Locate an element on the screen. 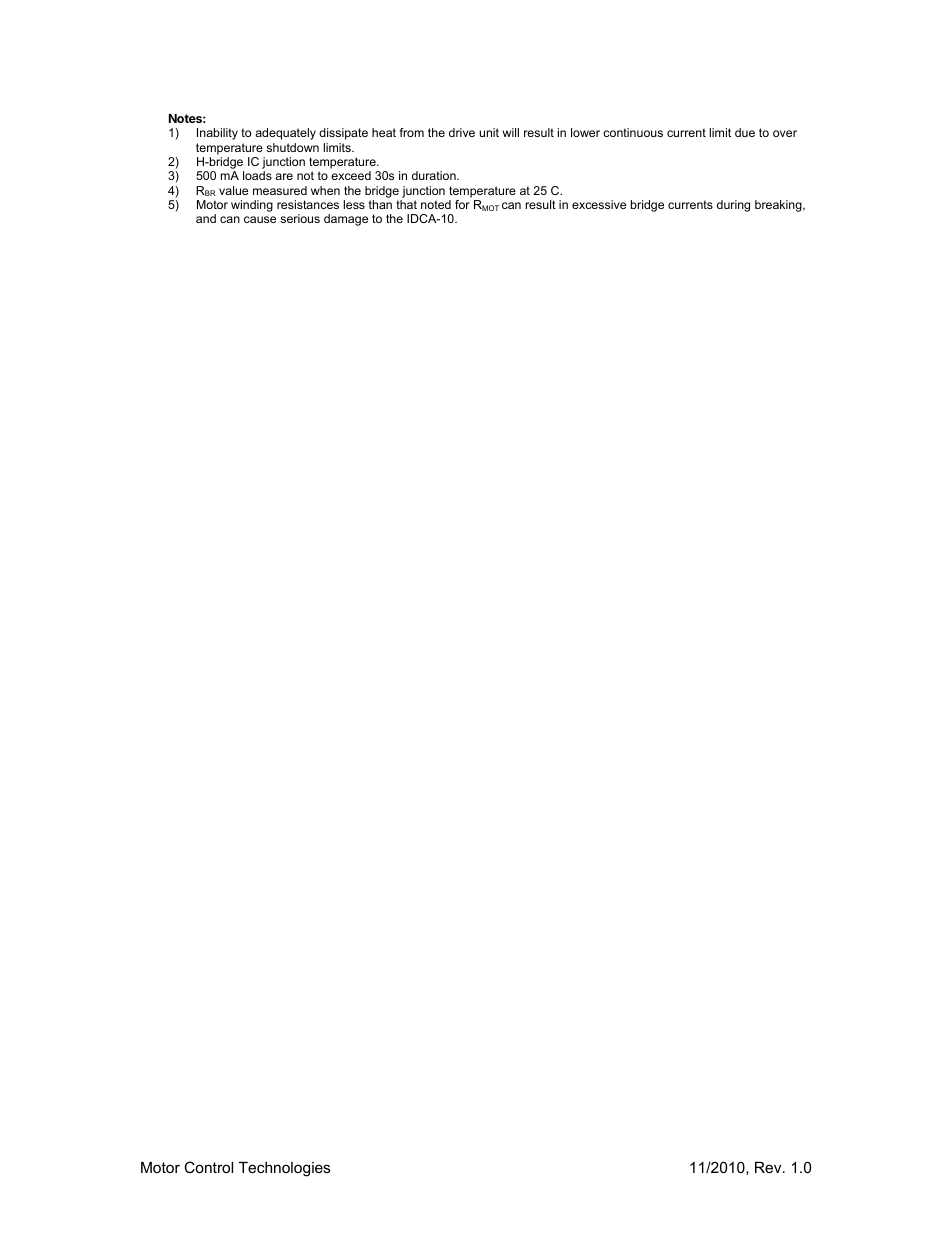  due is located at coordinates (745, 132).
